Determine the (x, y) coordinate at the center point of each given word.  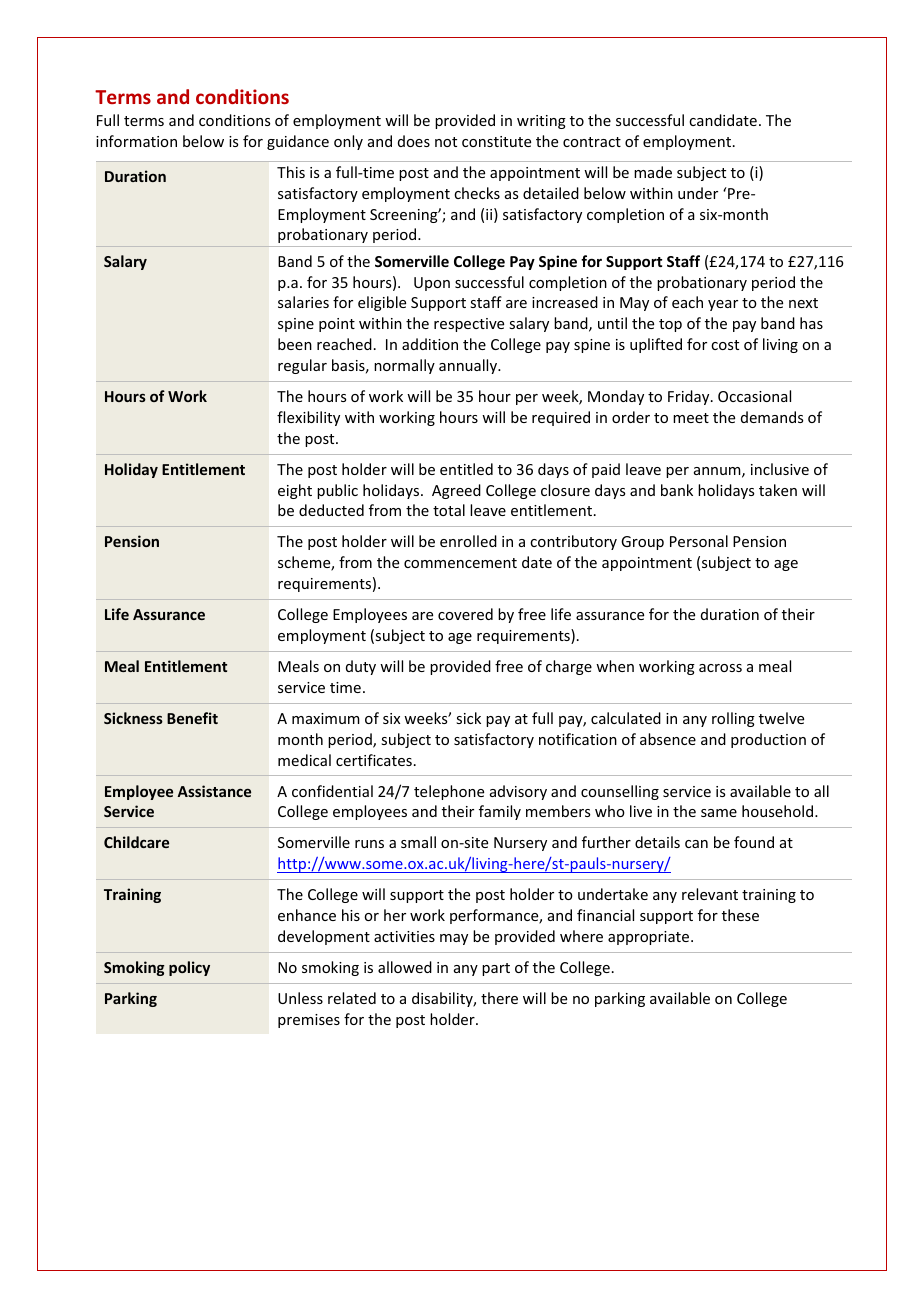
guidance (298, 142)
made (653, 172)
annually (469, 366)
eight (295, 491)
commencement (460, 563)
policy (189, 968)
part (496, 969)
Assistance (214, 791)
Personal (699, 541)
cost (725, 345)
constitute (496, 141)
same (719, 813)
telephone (449, 792)
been (295, 344)
